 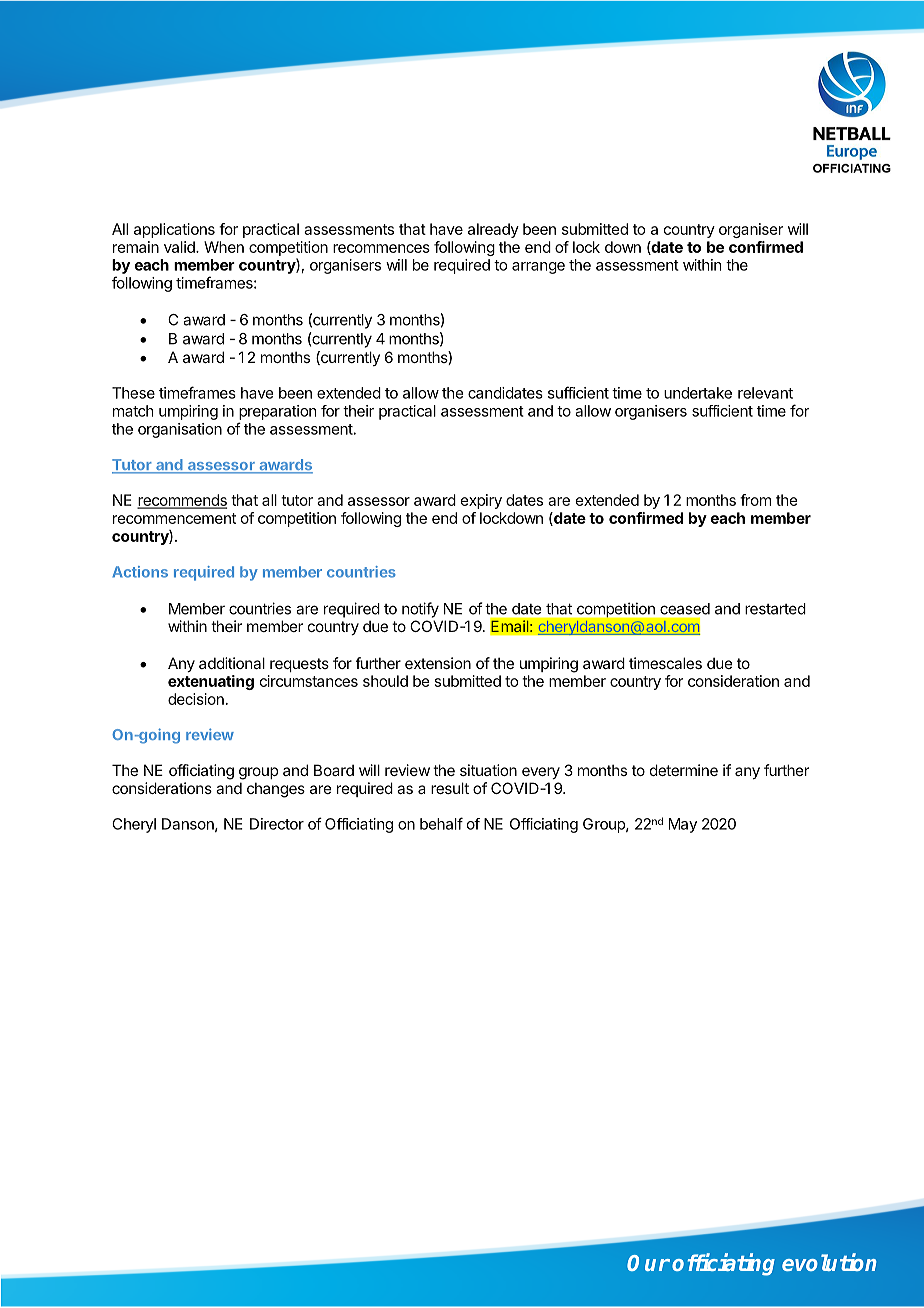 I want to click on additional, so click(x=232, y=663).
